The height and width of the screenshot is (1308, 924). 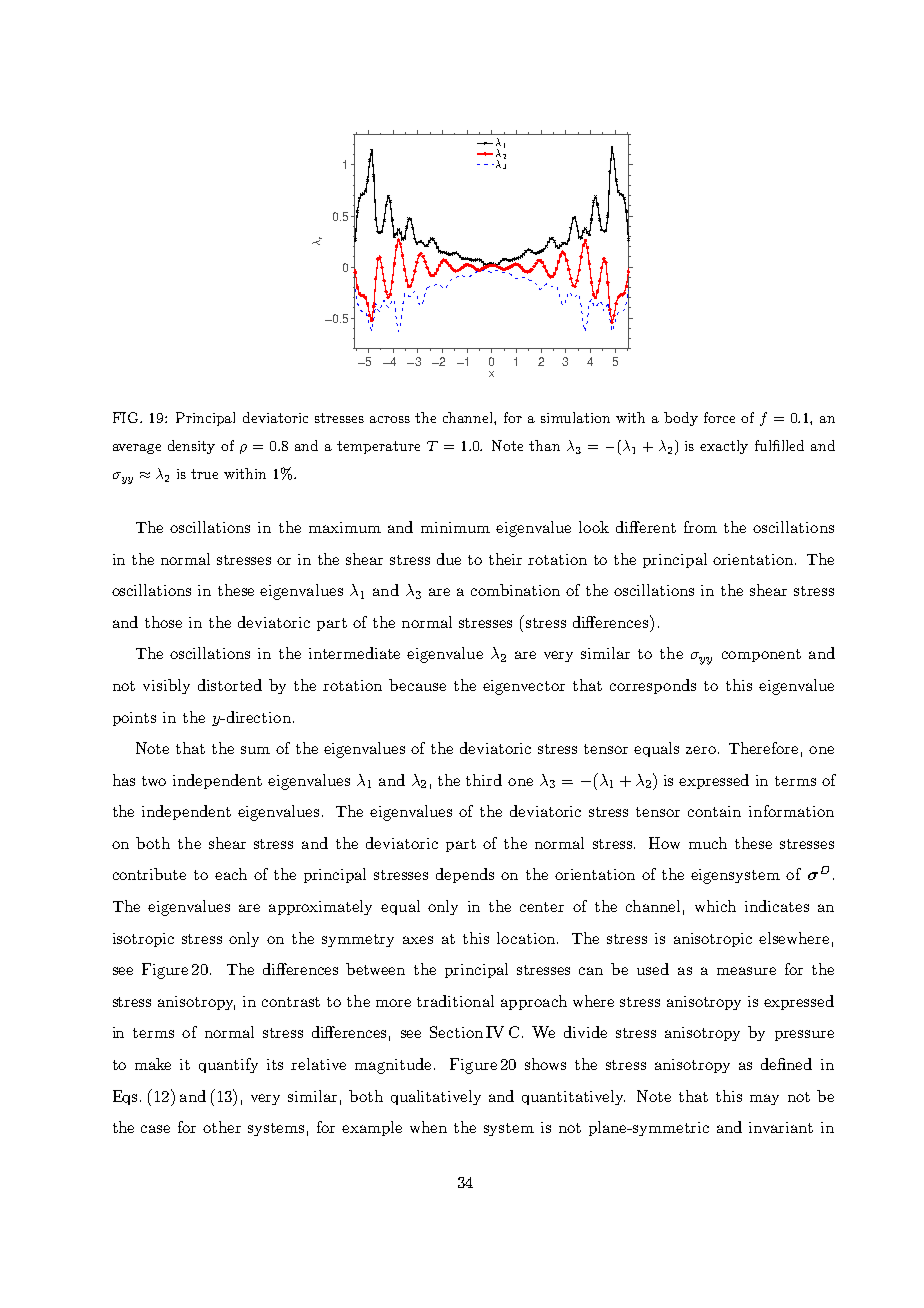 I want to click on density, so click(x=191, y=447).
